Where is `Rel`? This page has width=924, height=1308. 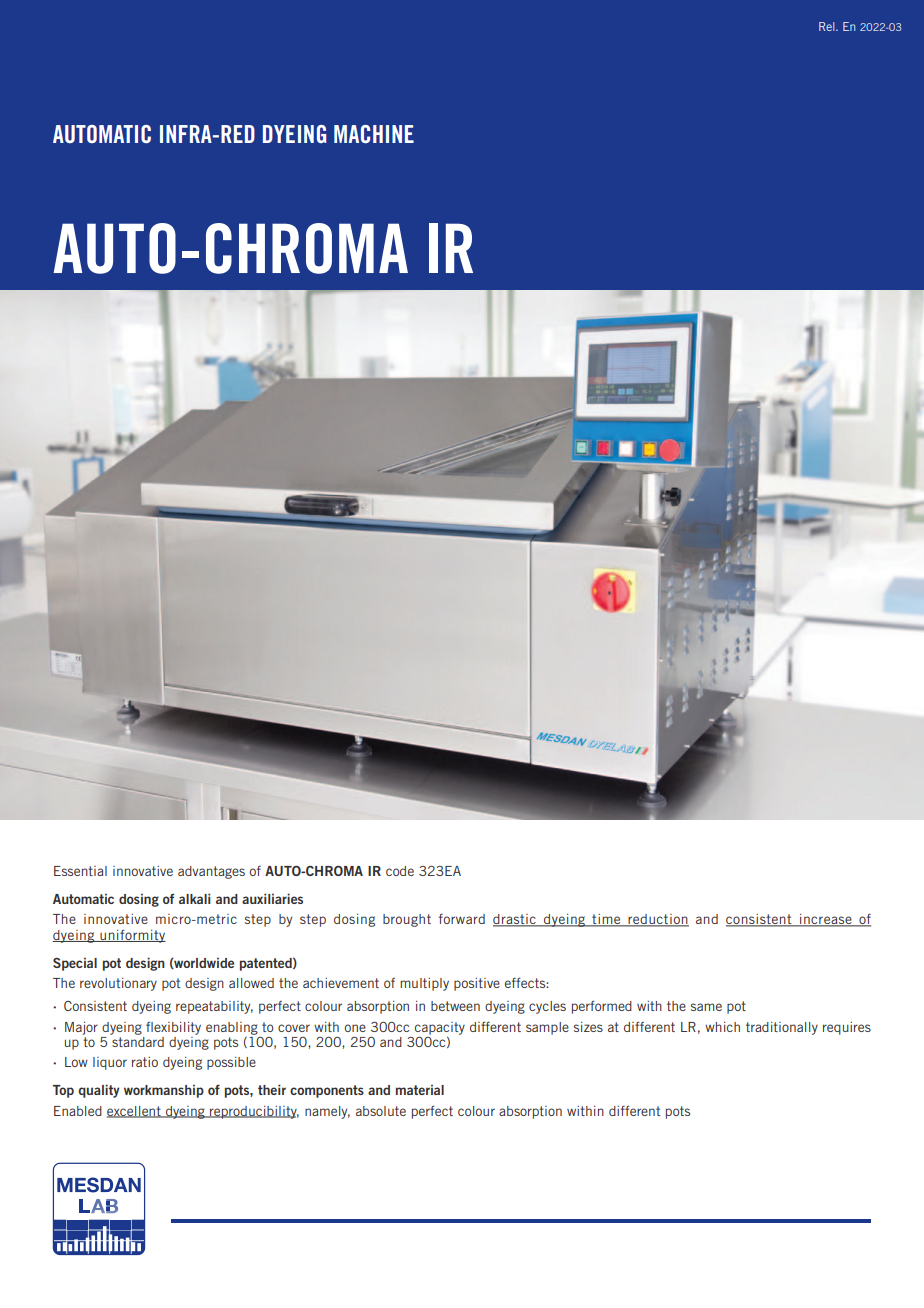 Rel is located at coordinates (828, 26).
